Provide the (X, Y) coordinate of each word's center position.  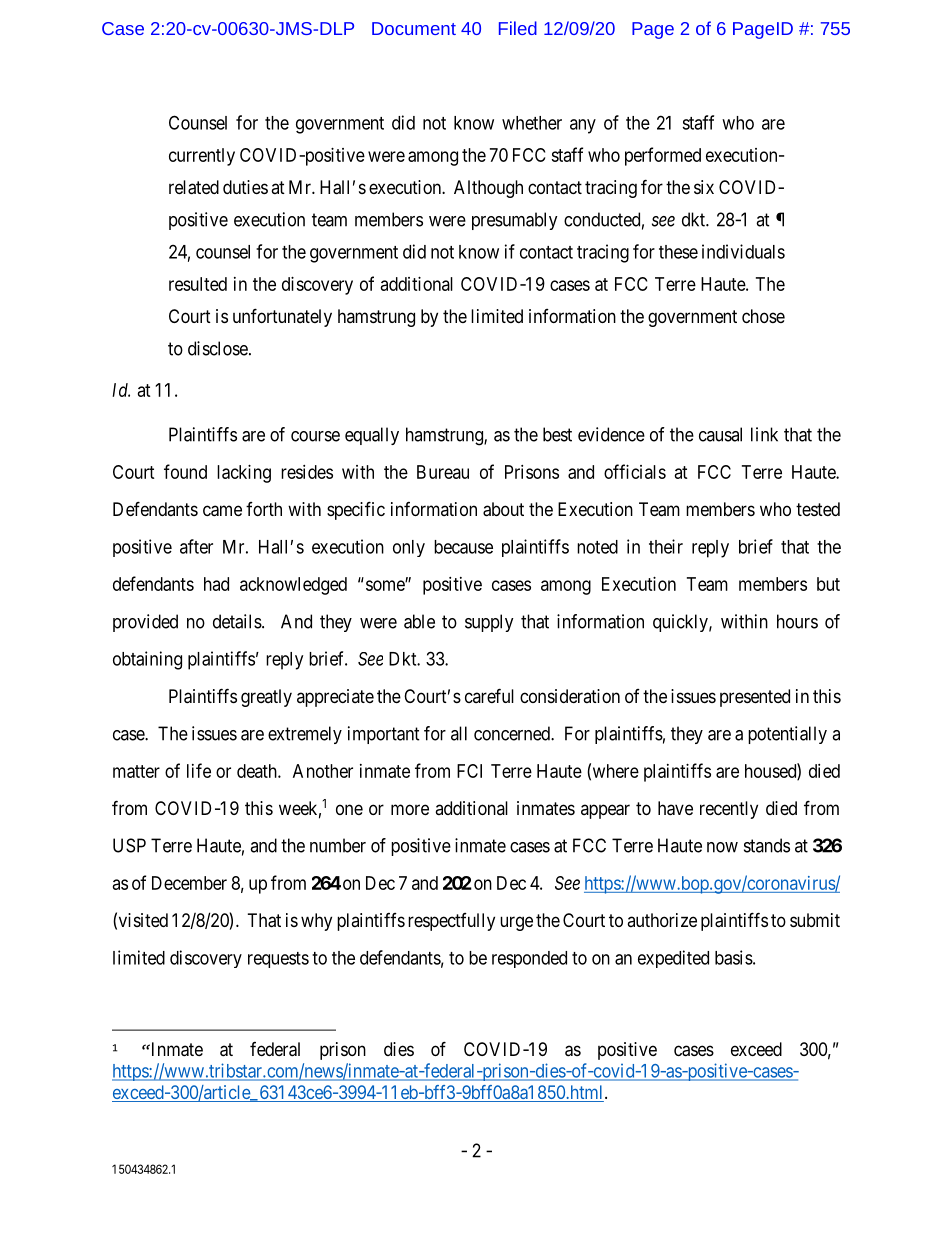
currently (202, 157)
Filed (518, 28)
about (503, 509)
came (222, 511)
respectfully (451, 922)
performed (663, 156)
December (189, 883)
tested (818, 509)
